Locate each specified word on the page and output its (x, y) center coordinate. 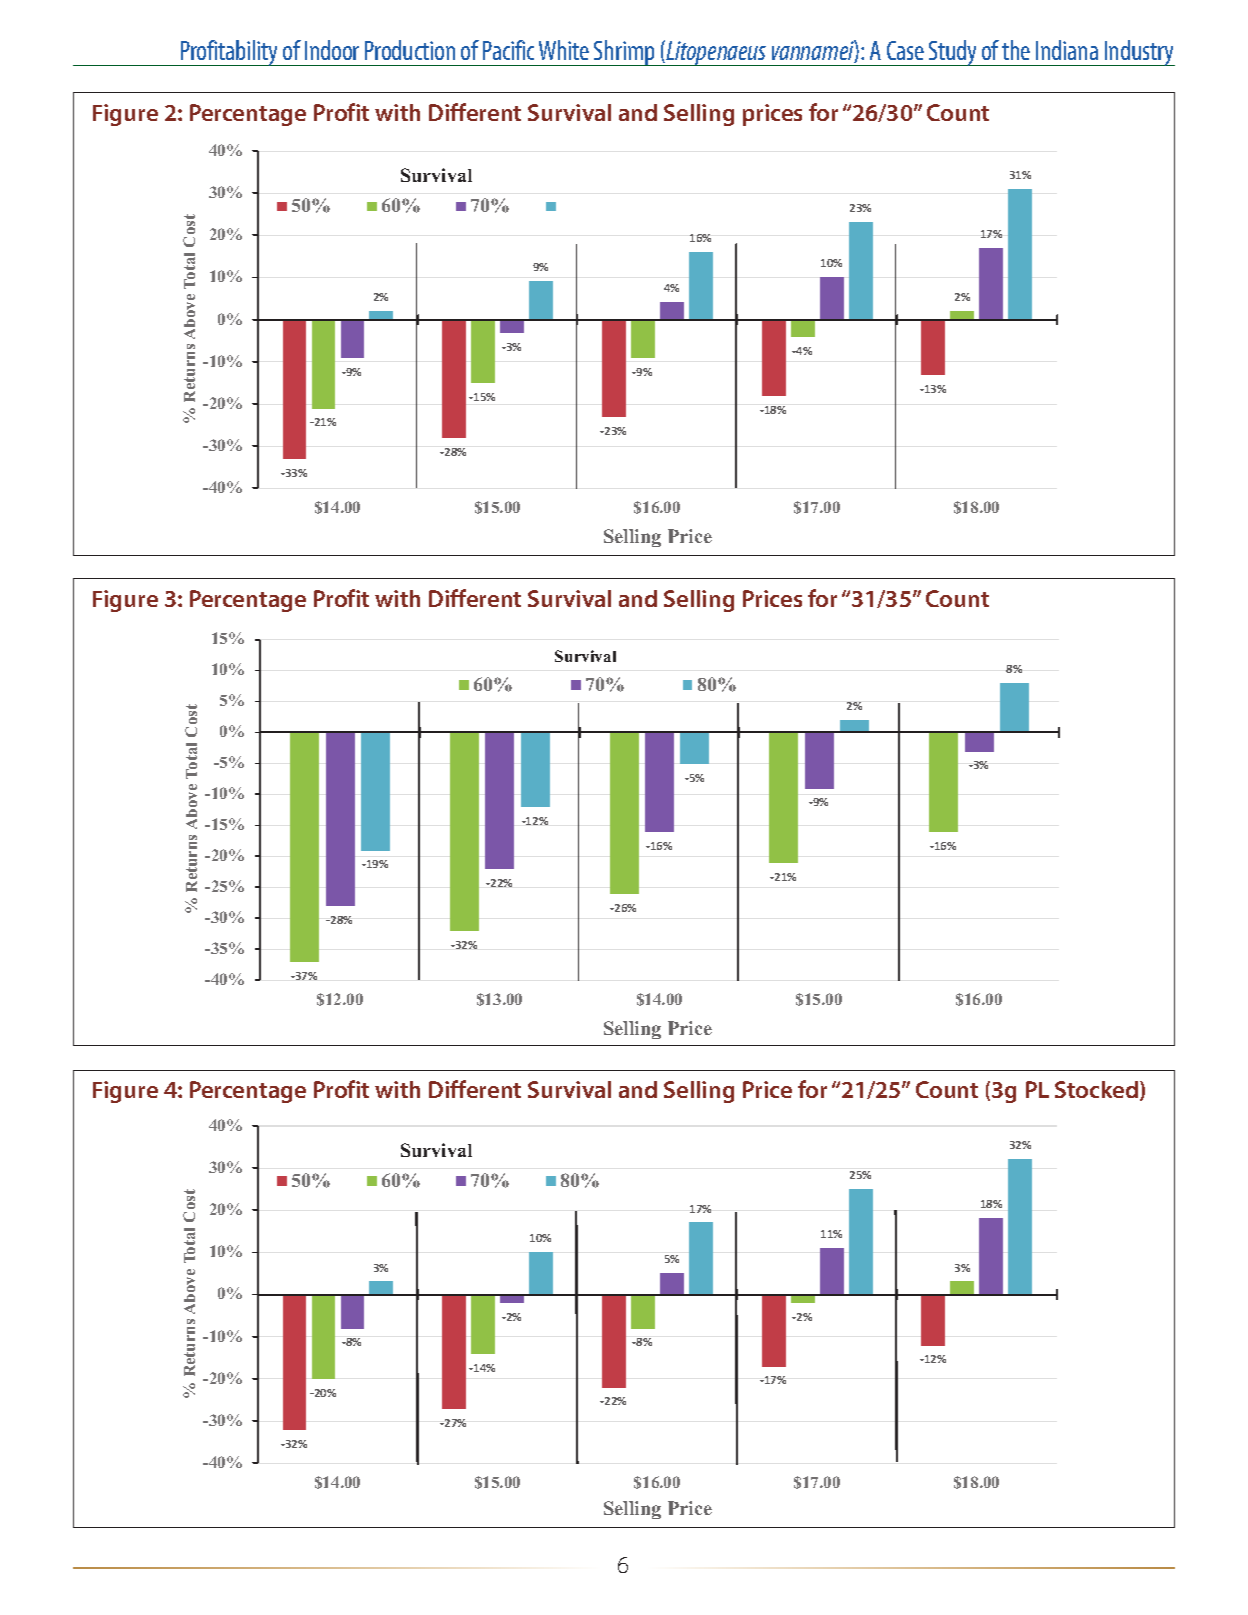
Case (905, 50)
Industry (1139, 53)
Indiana (1067, 50)
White (564, 50)
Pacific (508, 50)
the (1016, 50)
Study (953, 53)
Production (410, 50)
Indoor (332, 50)
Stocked (1098, 1091)
